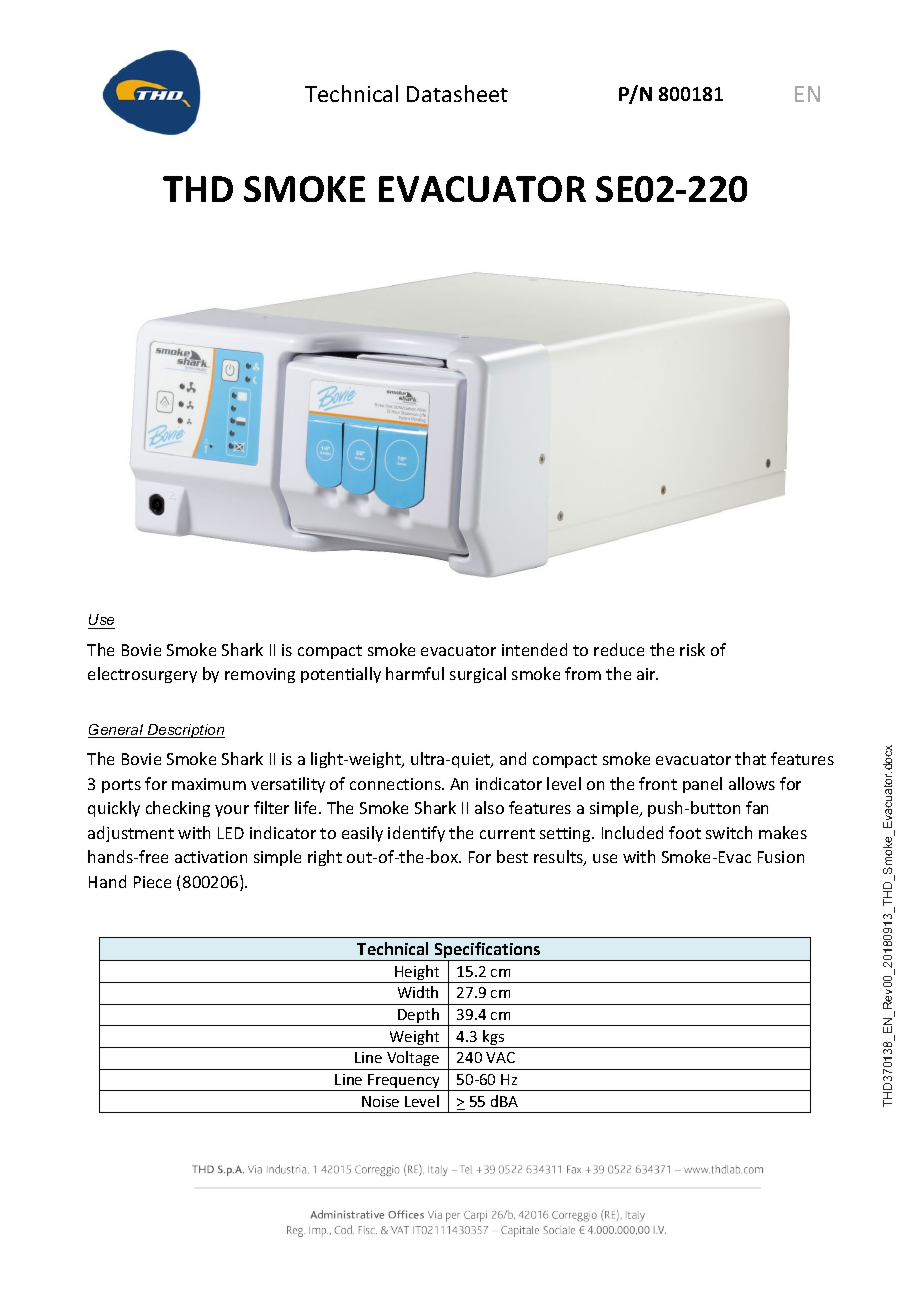  Describe the element at coordinates (619, 649) in the document. I see `reduce` at that location.
